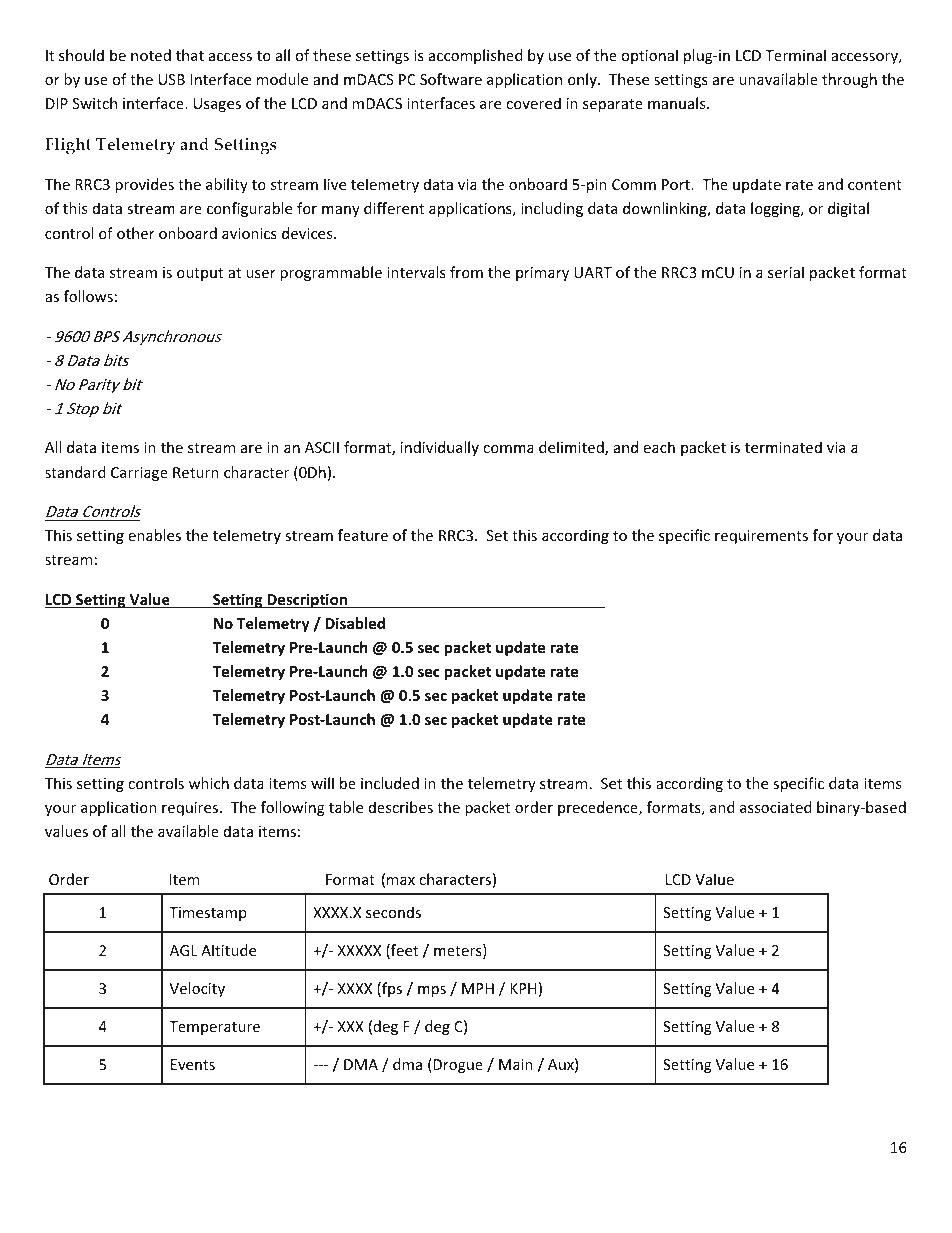 Image resolution: width=952 pixels, height=1233 pixels. I want to click on Software, so click(451, 79).
